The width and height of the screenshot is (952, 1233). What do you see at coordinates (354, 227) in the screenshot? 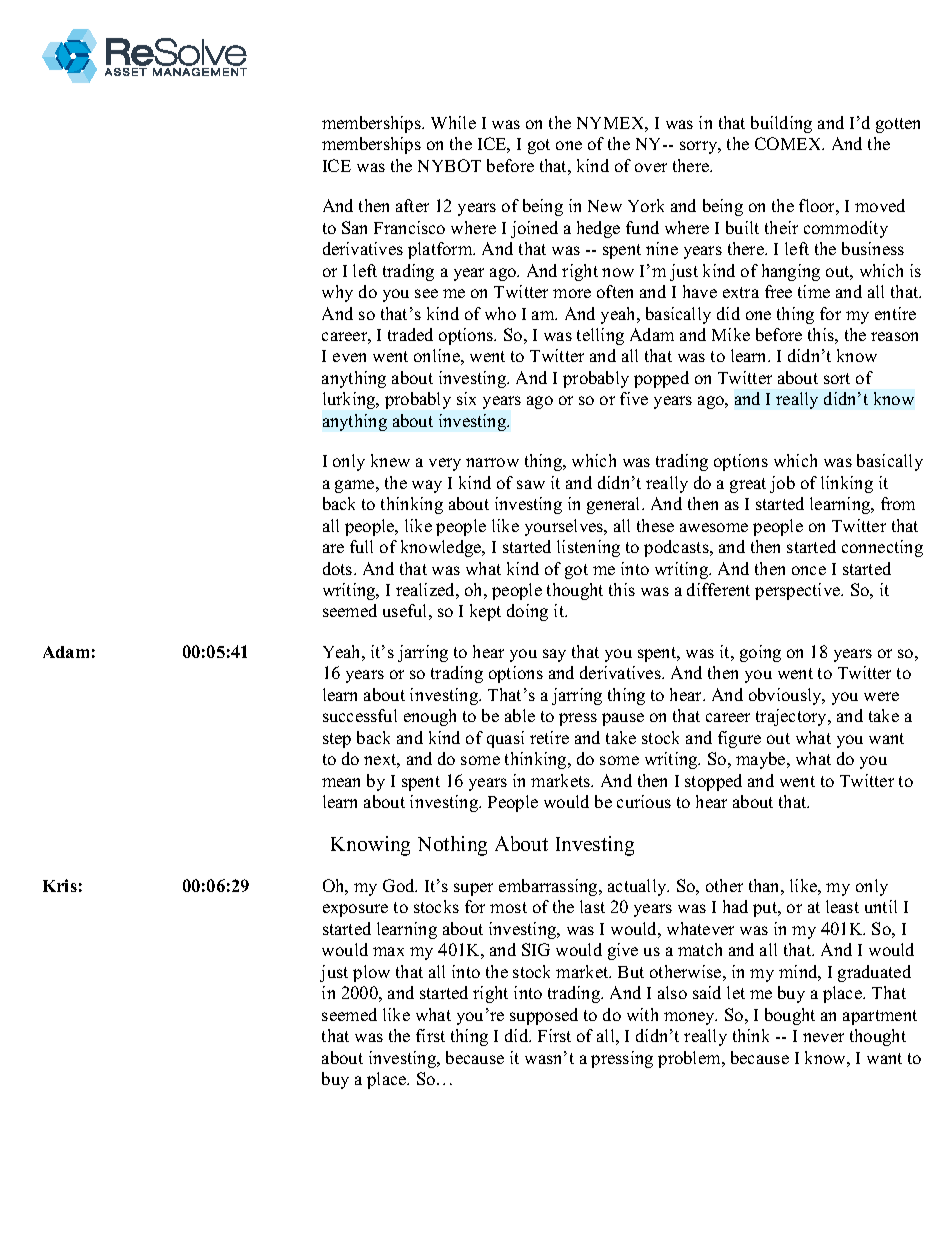
I see `San` at bounding box center [354, 227].
